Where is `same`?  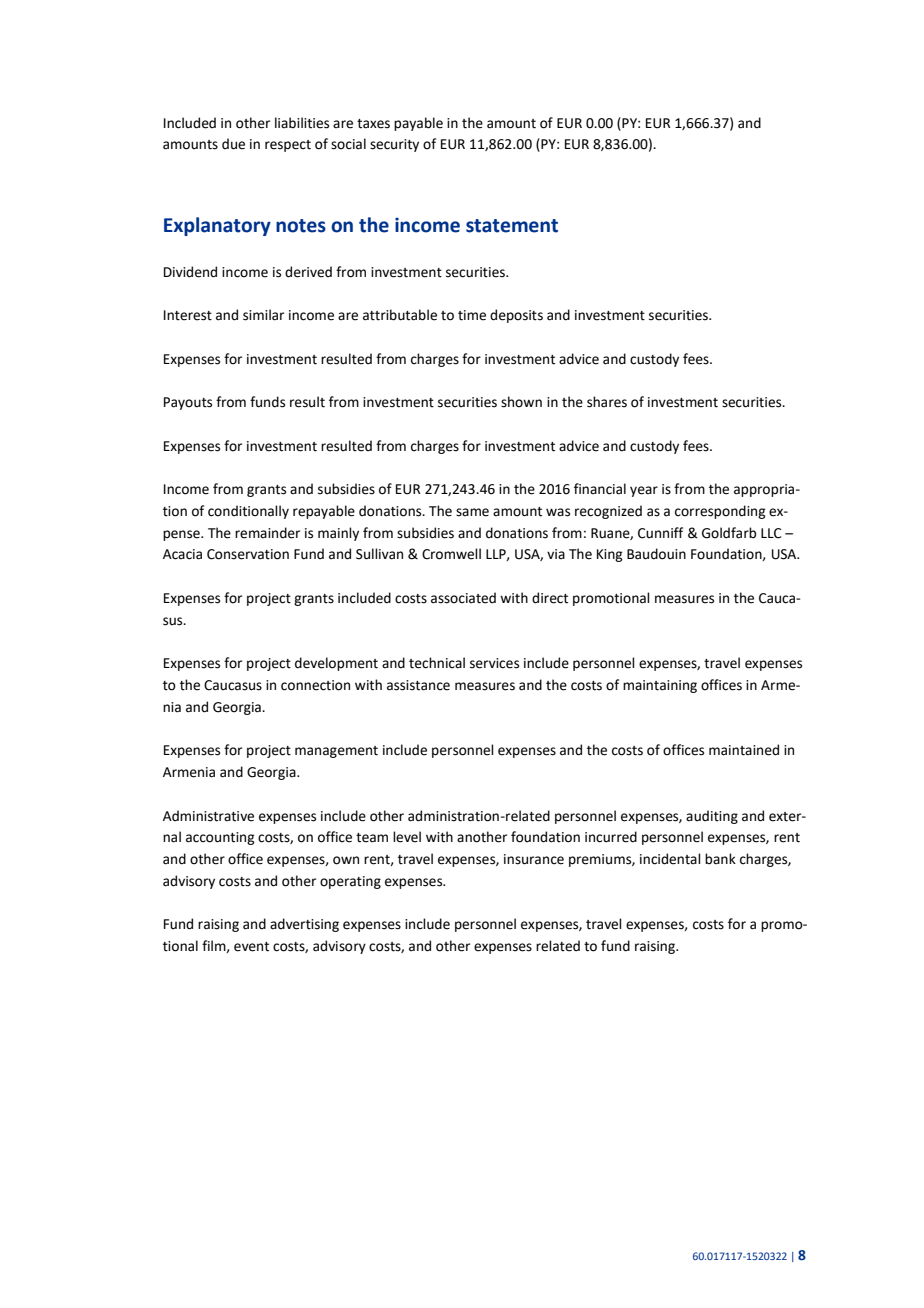
same is located at coordinates (472, 512).
